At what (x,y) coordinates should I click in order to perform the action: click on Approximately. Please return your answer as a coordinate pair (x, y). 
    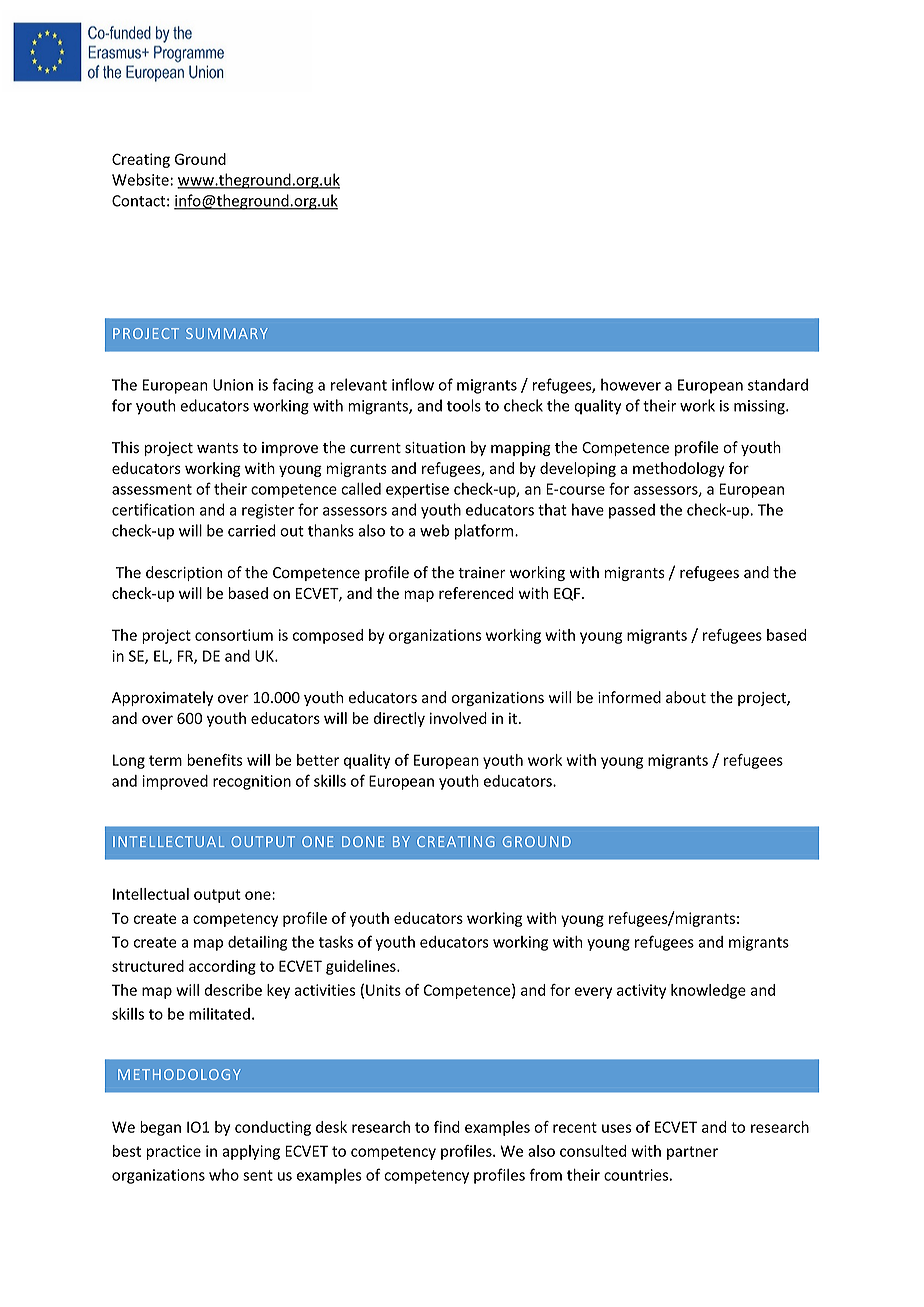
    Looking at the image, I should click on (162, 698).
